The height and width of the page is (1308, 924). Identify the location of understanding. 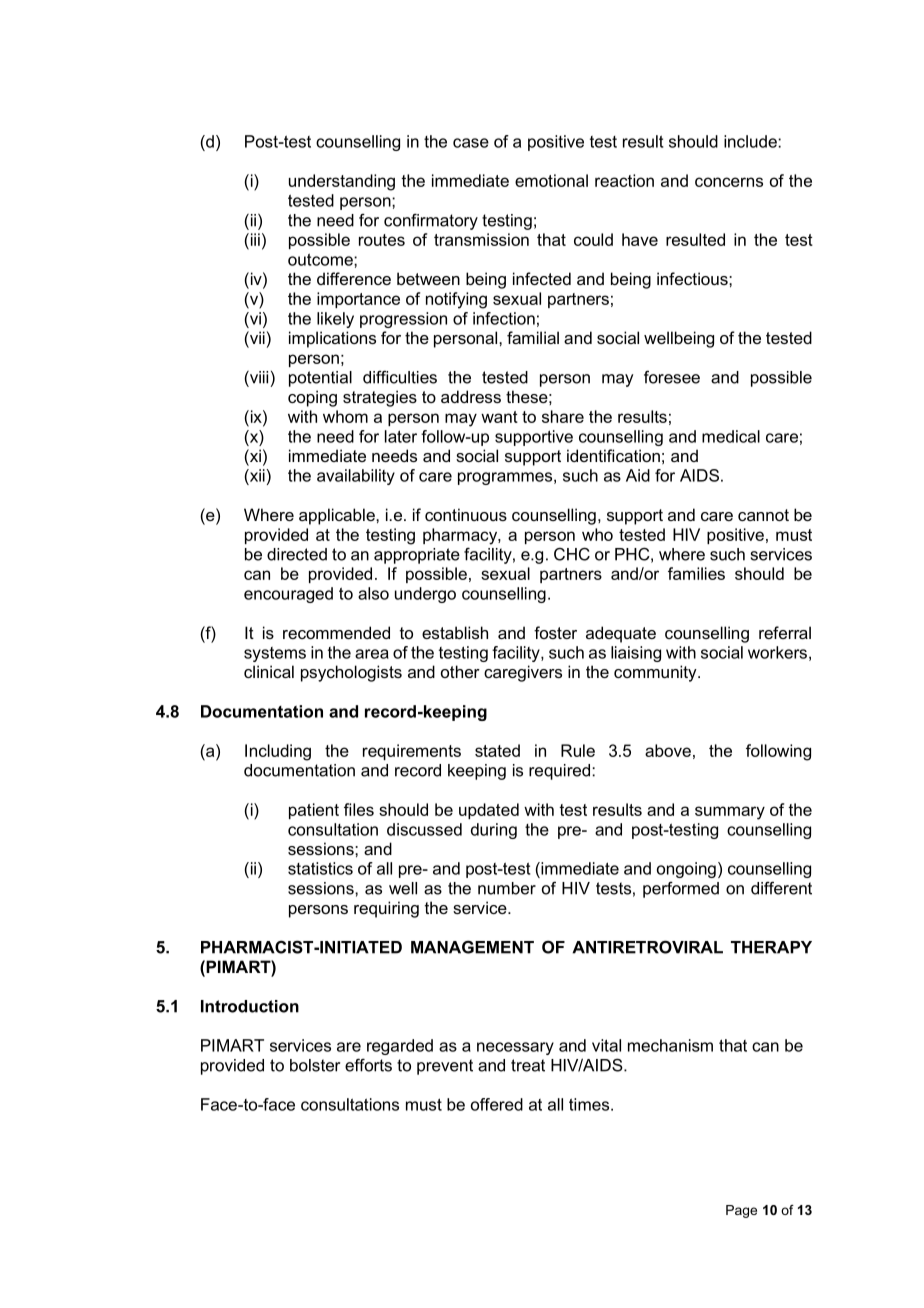
(342, 182).
